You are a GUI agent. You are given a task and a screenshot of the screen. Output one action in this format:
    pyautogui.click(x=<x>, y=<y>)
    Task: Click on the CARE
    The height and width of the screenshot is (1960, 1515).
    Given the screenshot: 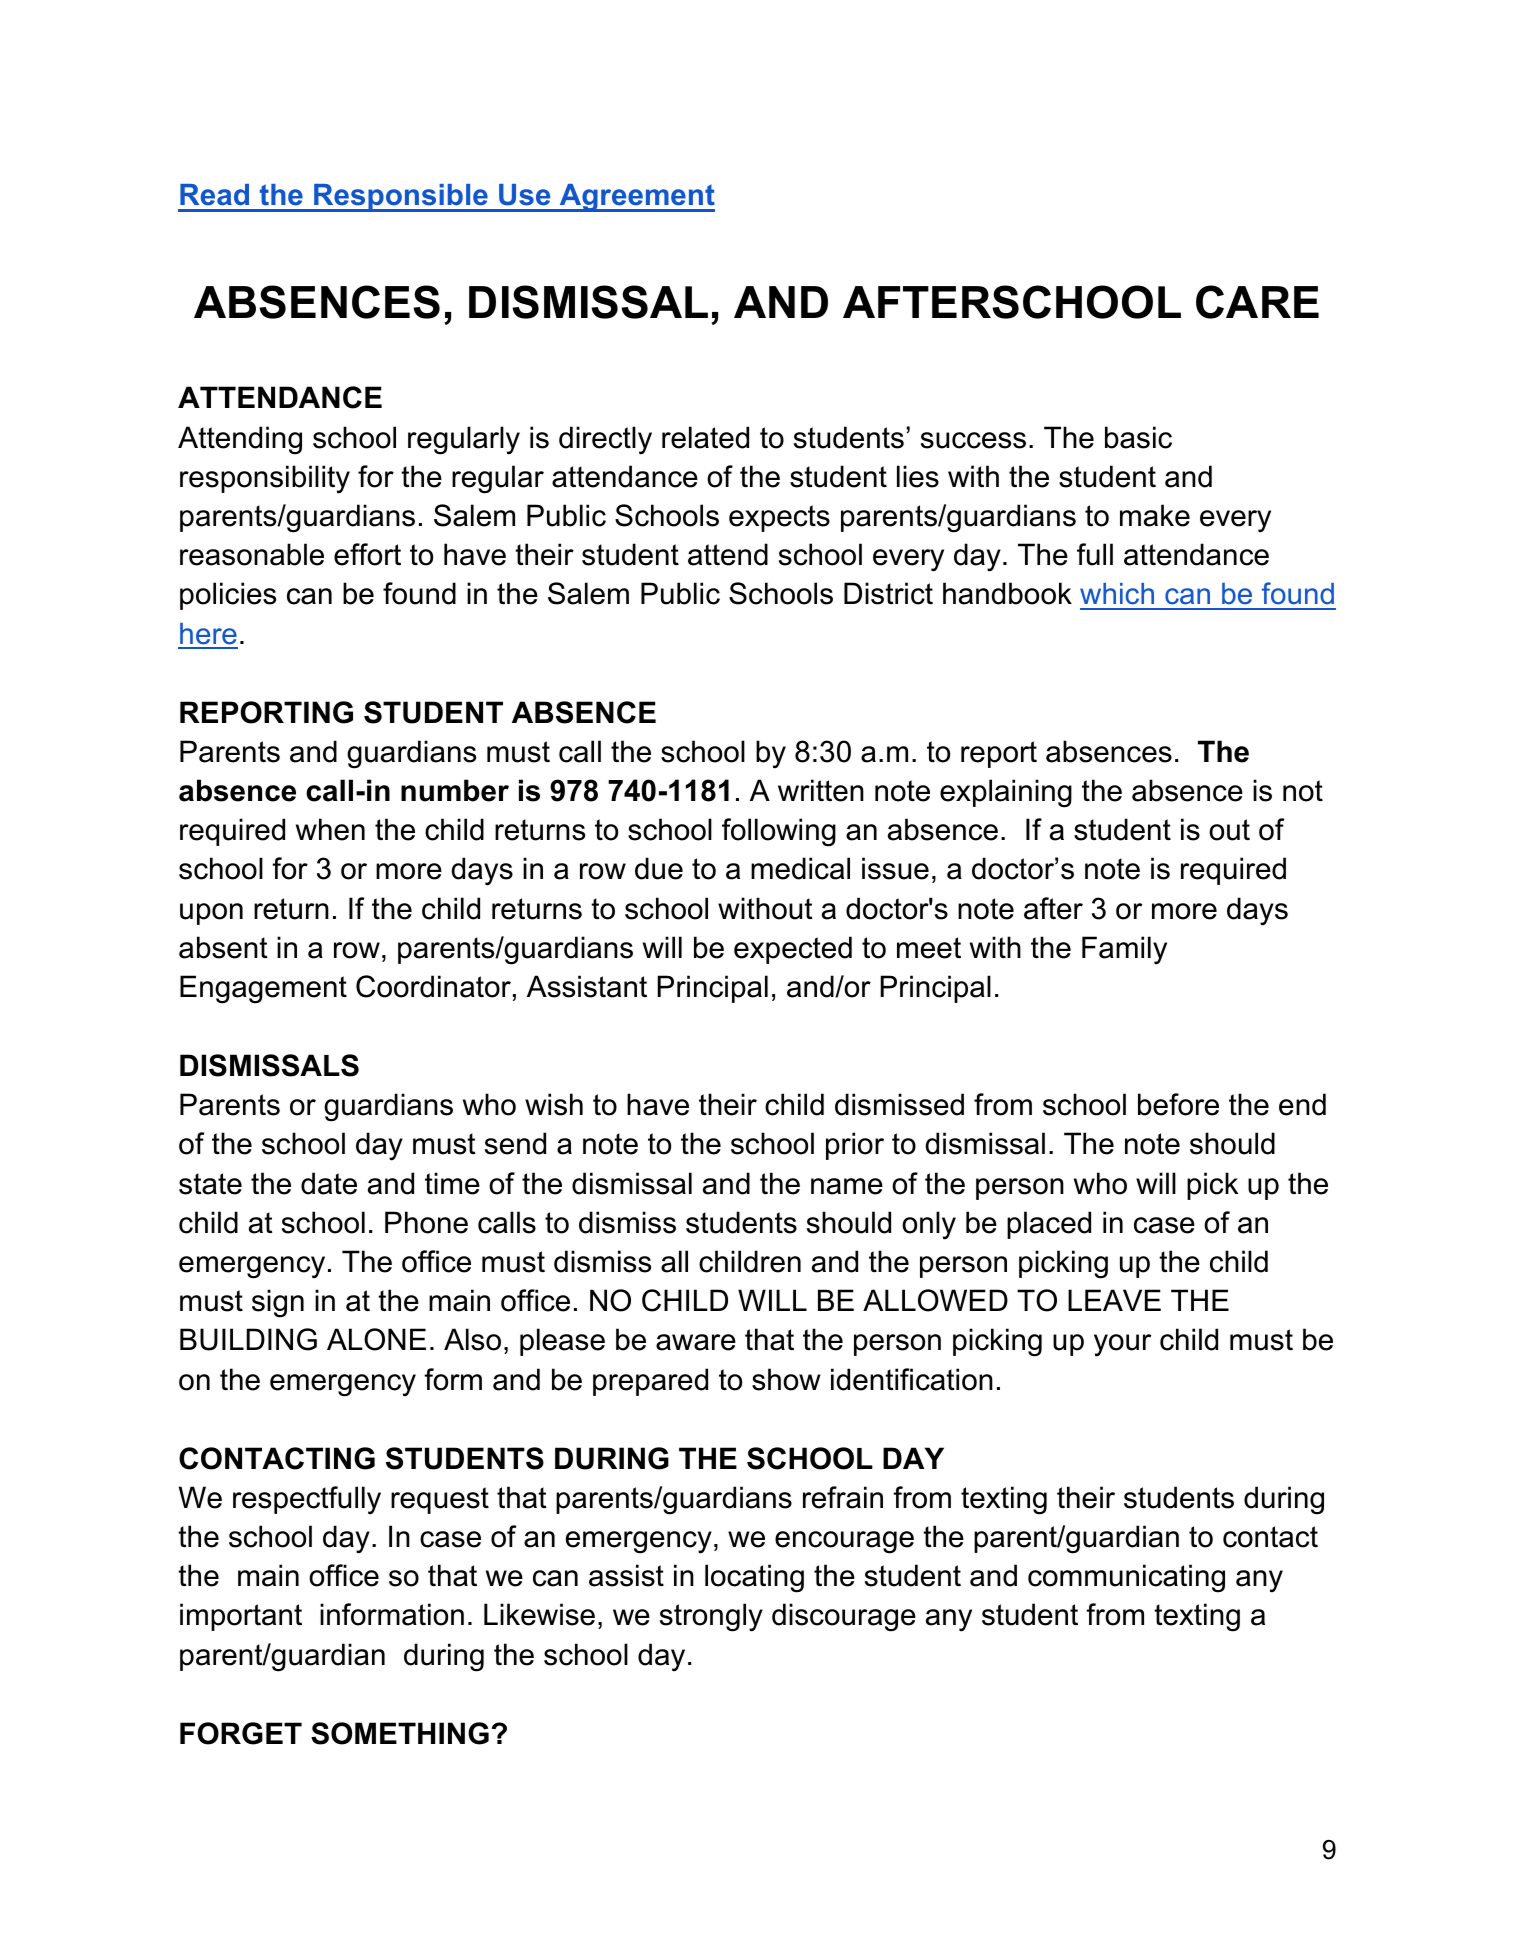 What is the action you would take?
    pyautogui.click(x=1257, y=302)
